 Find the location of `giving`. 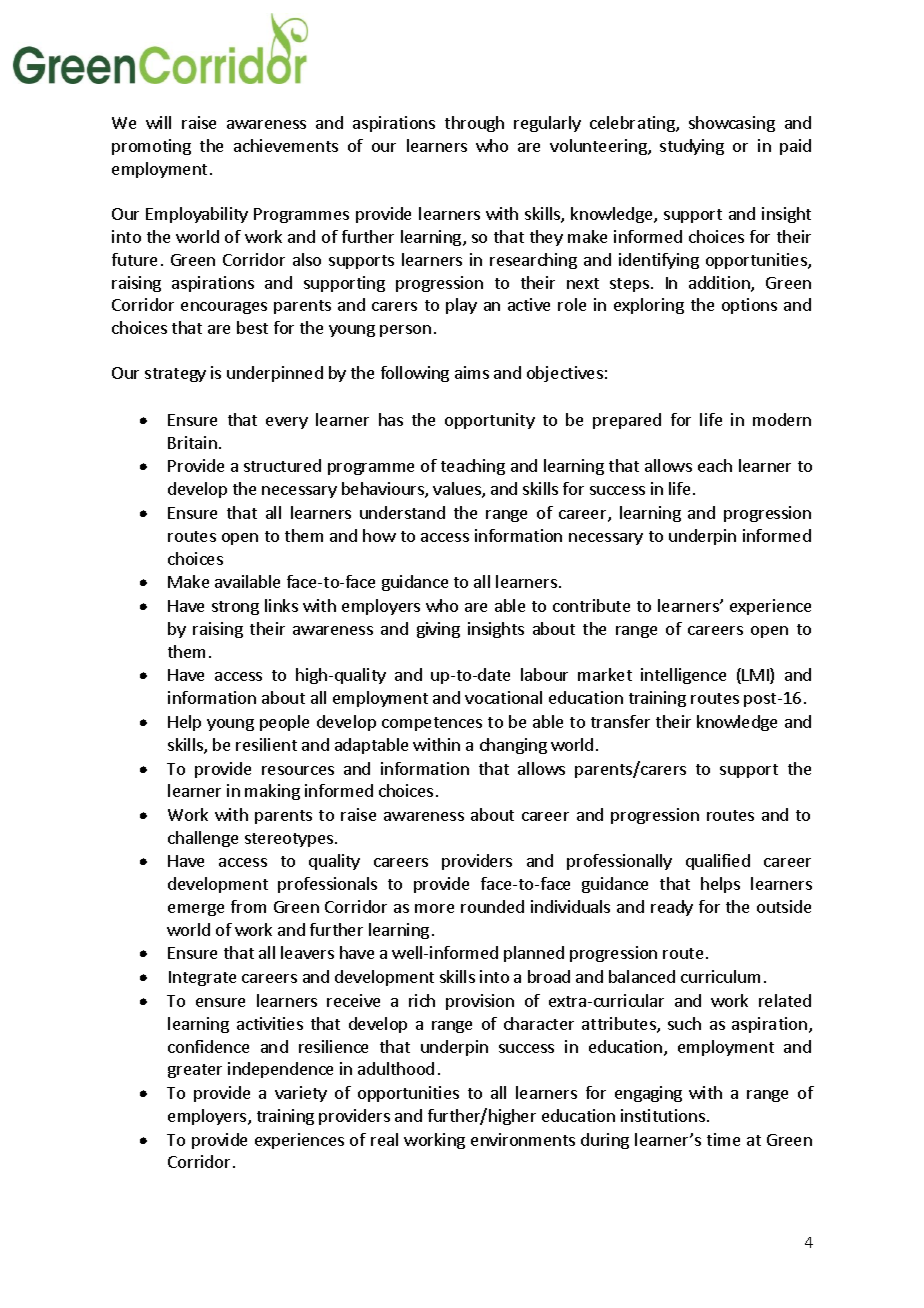

giving is located at coordinates (438, 630).
